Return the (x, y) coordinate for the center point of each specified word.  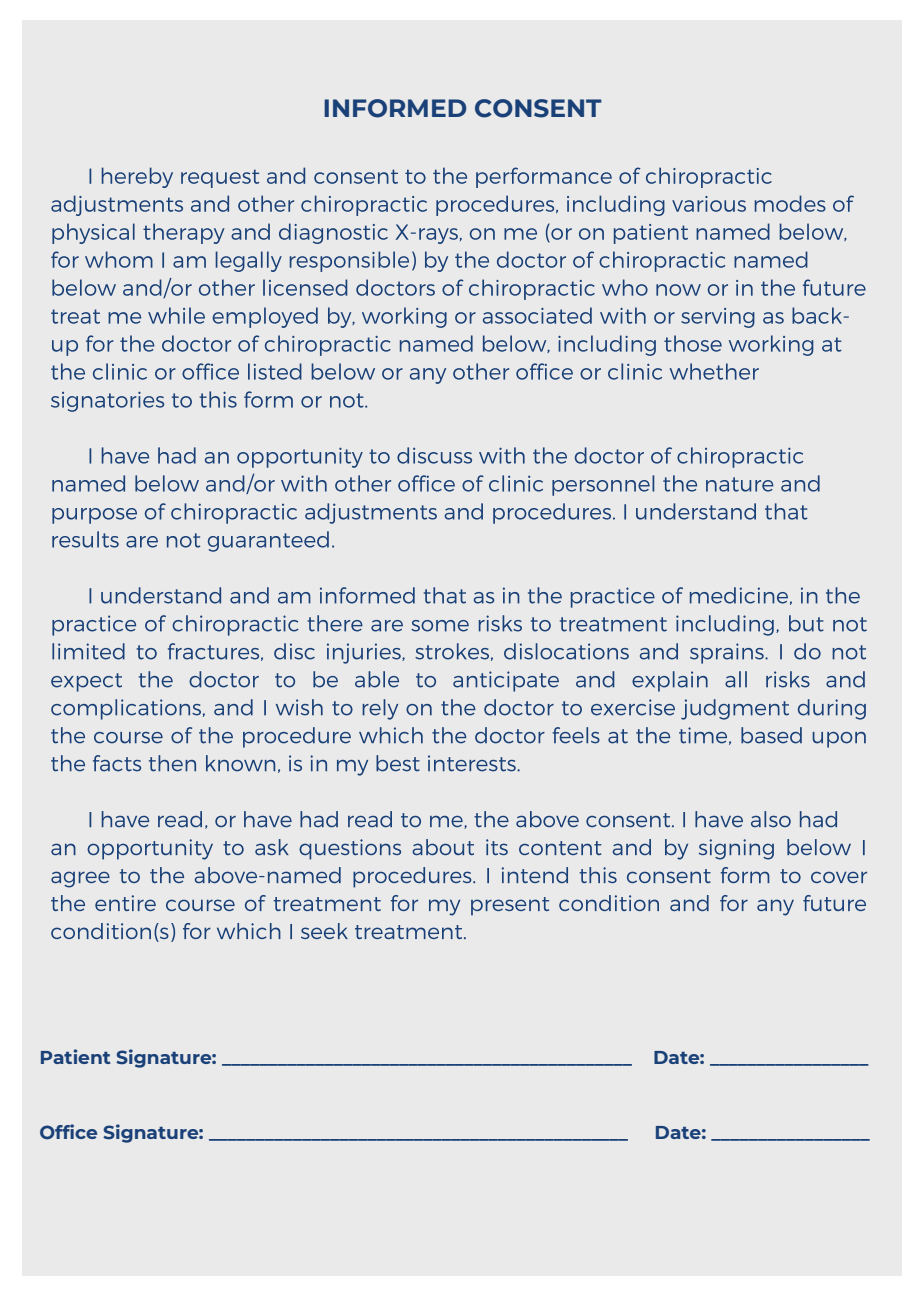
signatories (107, 401)
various (709, 204)
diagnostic (333, 233)
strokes (452, 651)
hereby (137, 177)
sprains (728, 653)
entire (125, 903)
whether (714, 371)
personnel (603, 485)
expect (86, 682)
